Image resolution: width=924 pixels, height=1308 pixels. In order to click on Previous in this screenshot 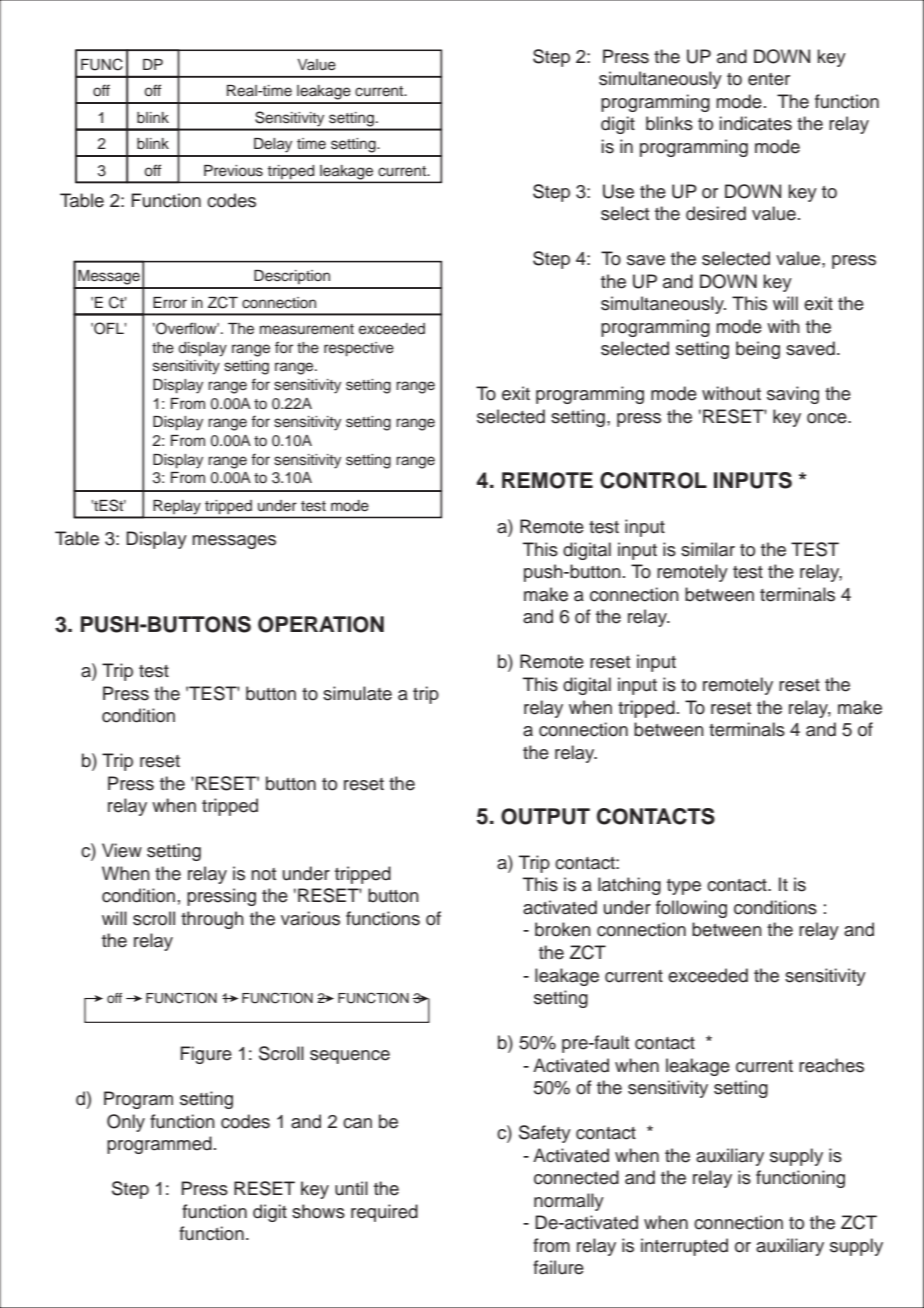, I will do `click(233, 171)`.
